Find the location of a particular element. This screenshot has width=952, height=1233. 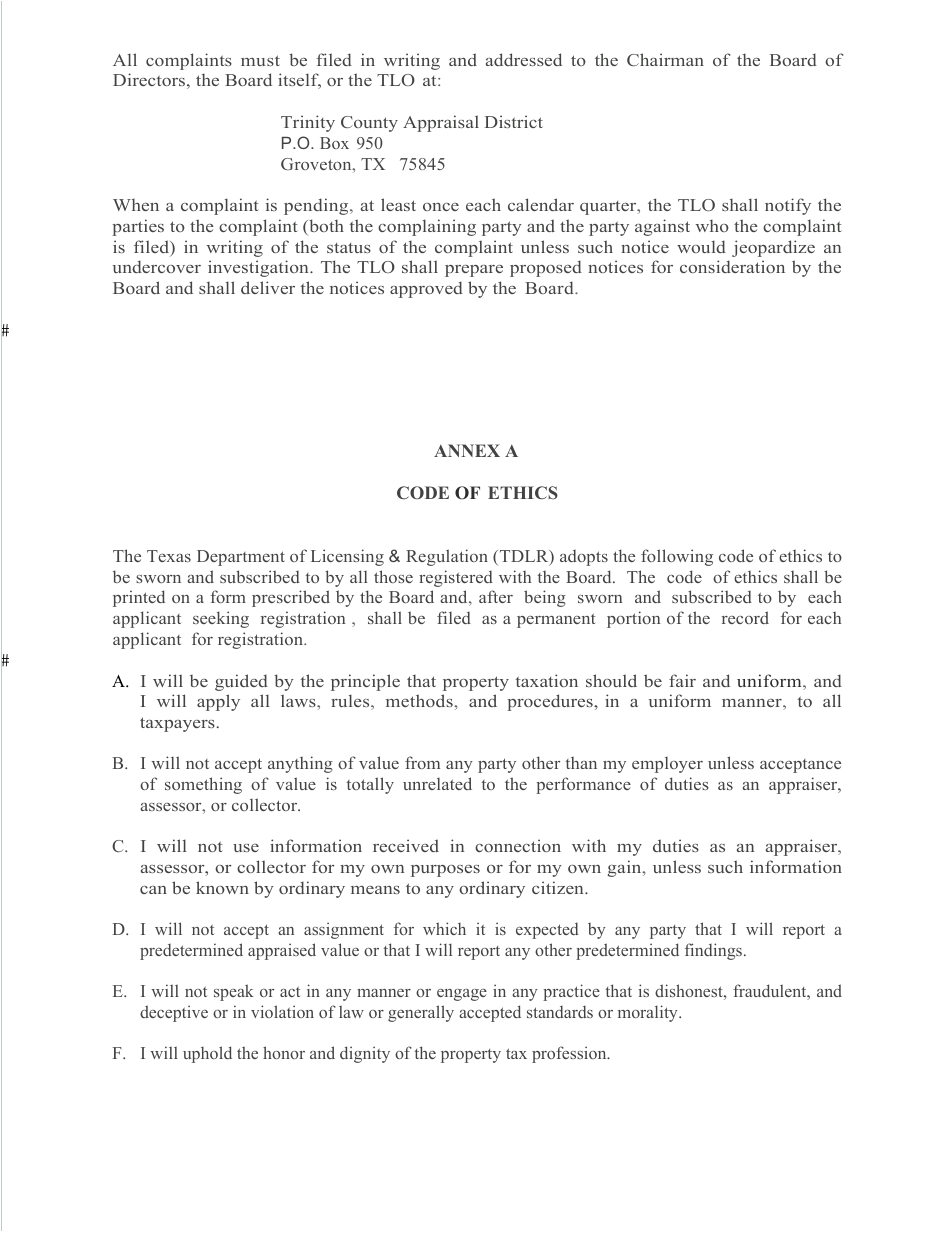

approved is located at coordinates (426, 289).
